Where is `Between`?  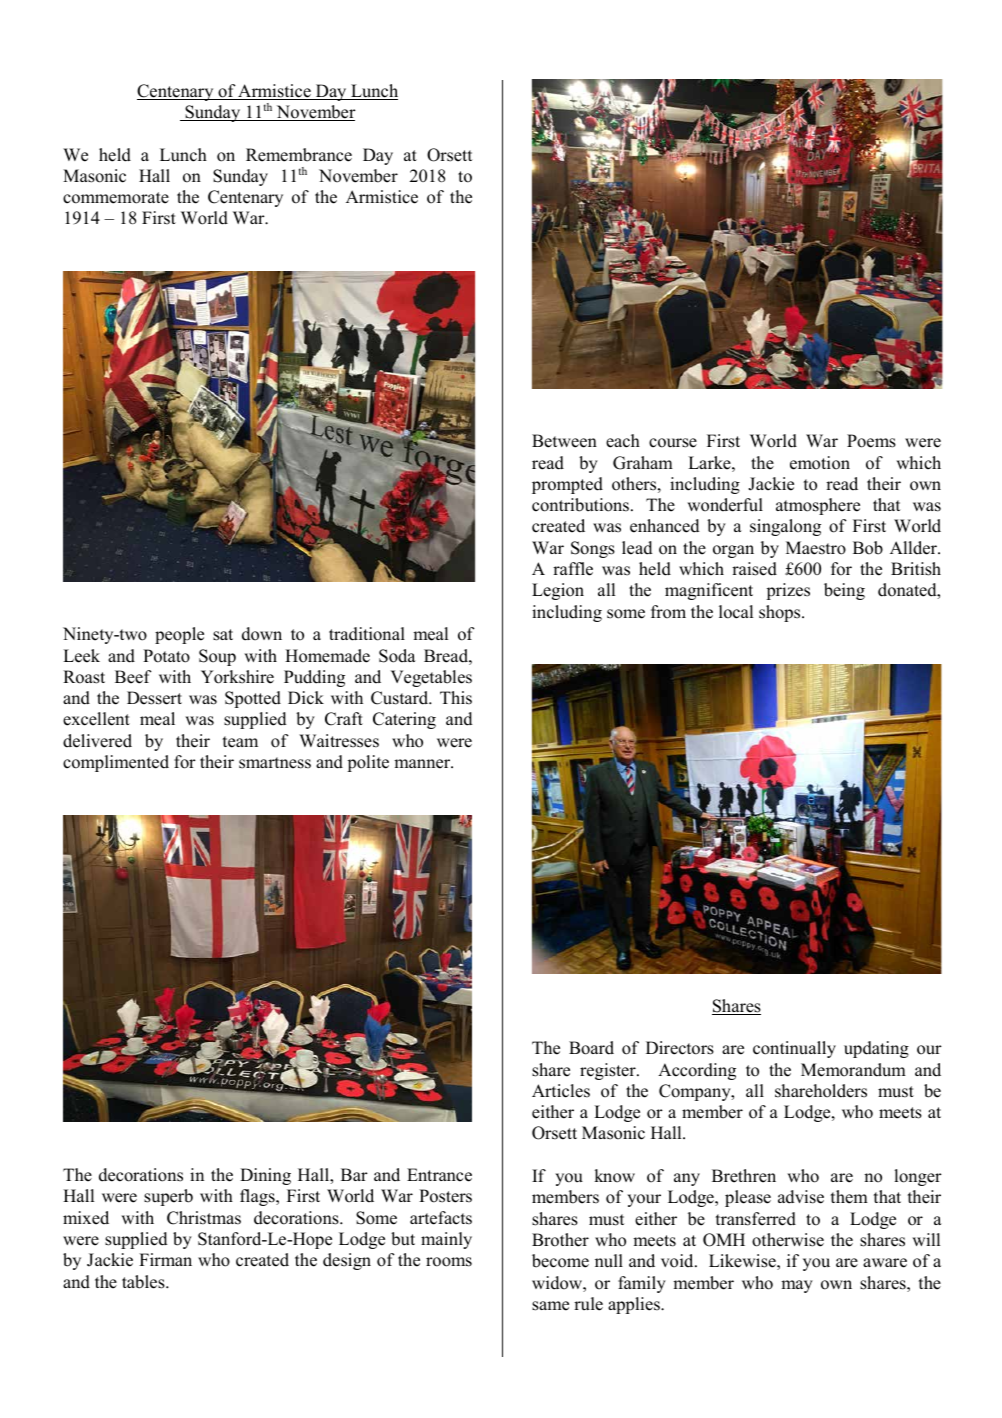
Between is located at coordinates (564, 441).
